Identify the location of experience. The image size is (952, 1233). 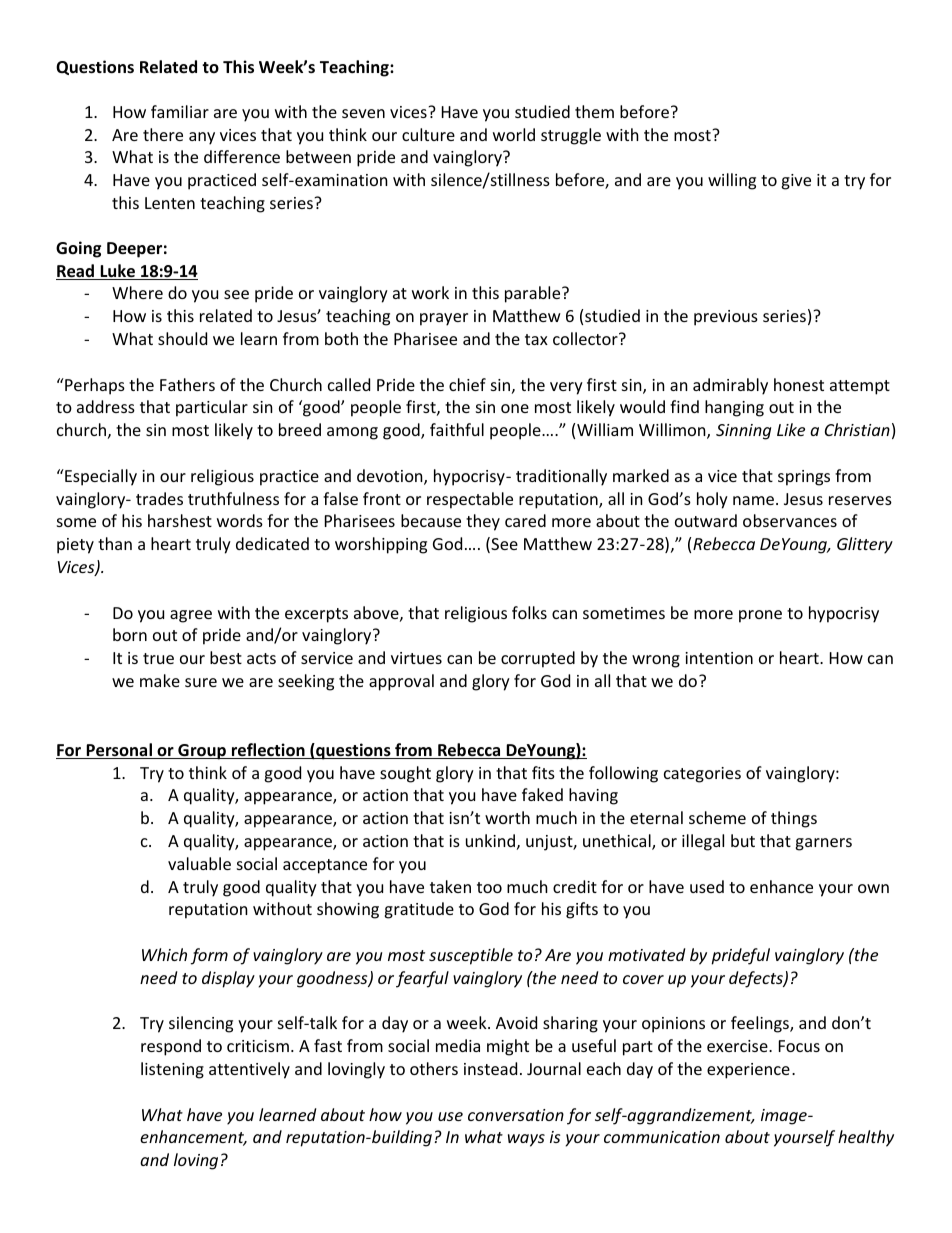
(748, 1071).
